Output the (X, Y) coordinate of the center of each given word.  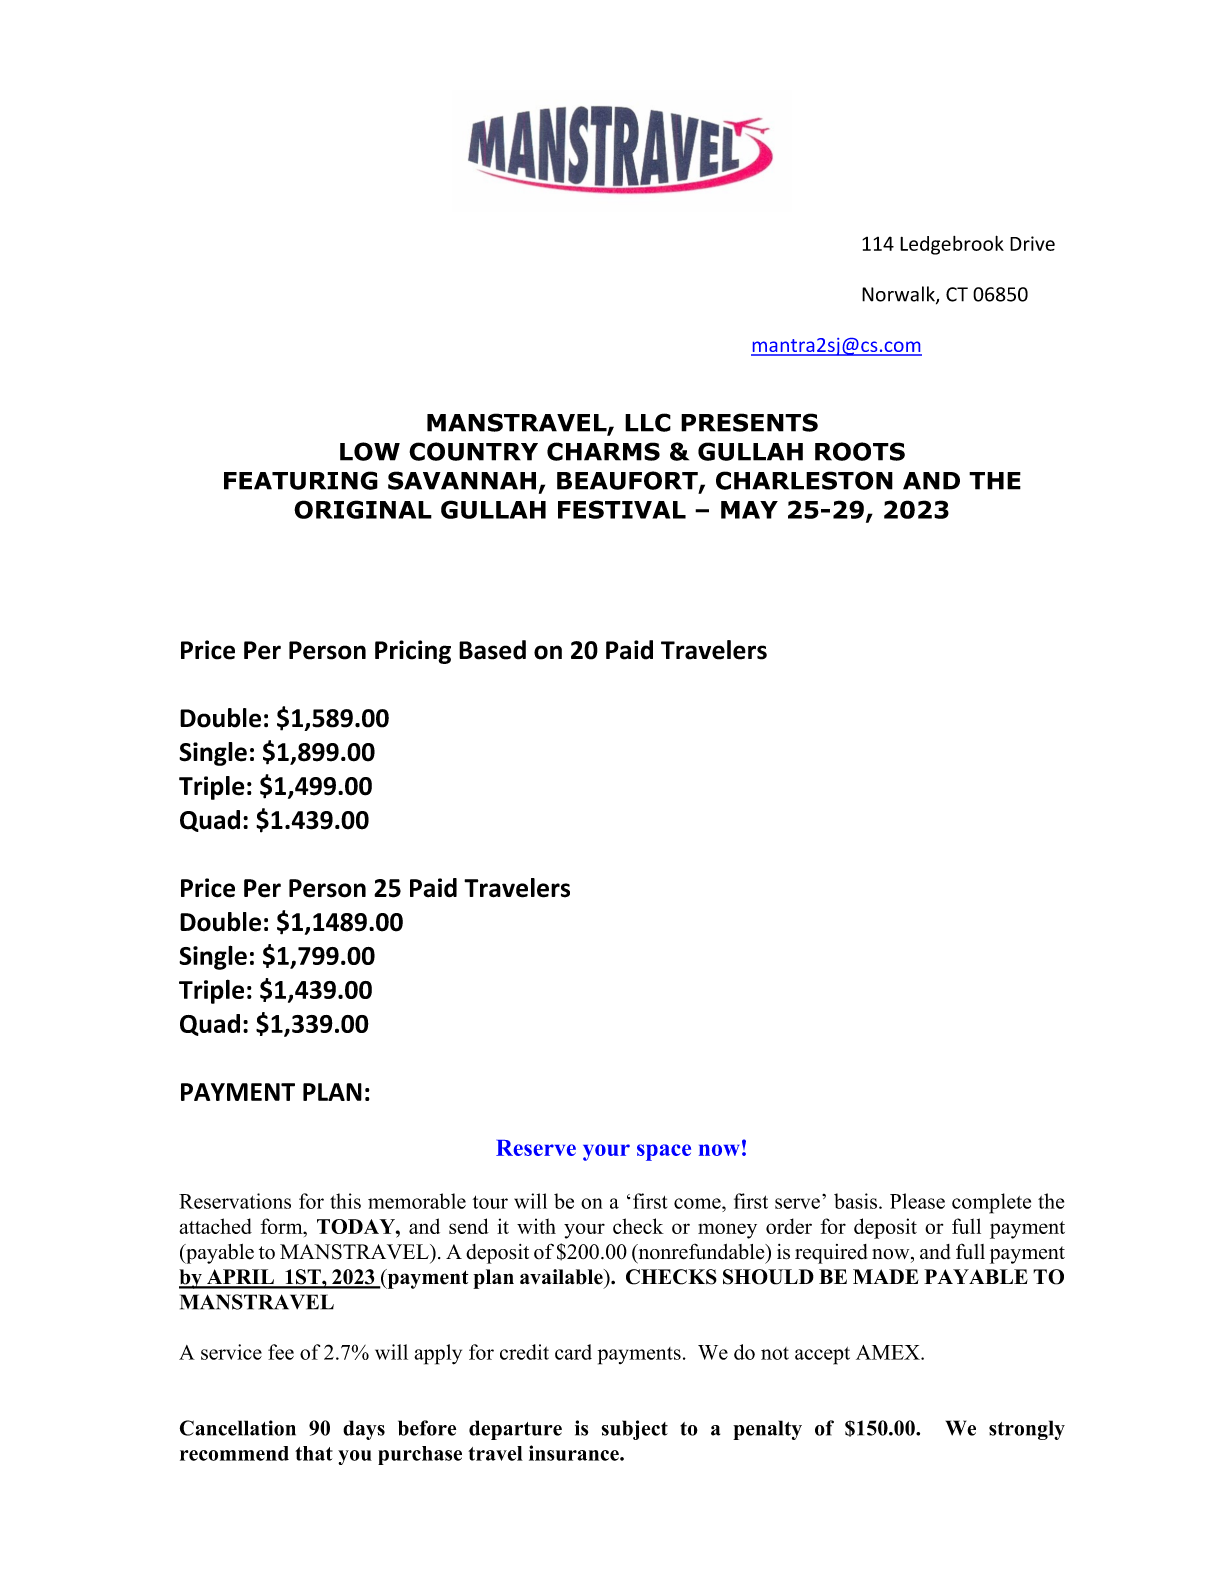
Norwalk (899, 295)
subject (635, 1430)
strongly (1027, 1430)
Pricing (413, 652)
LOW (370, 451)
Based (492, 650)
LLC (648, 422)
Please (917, 1201)
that (314, 1453)
